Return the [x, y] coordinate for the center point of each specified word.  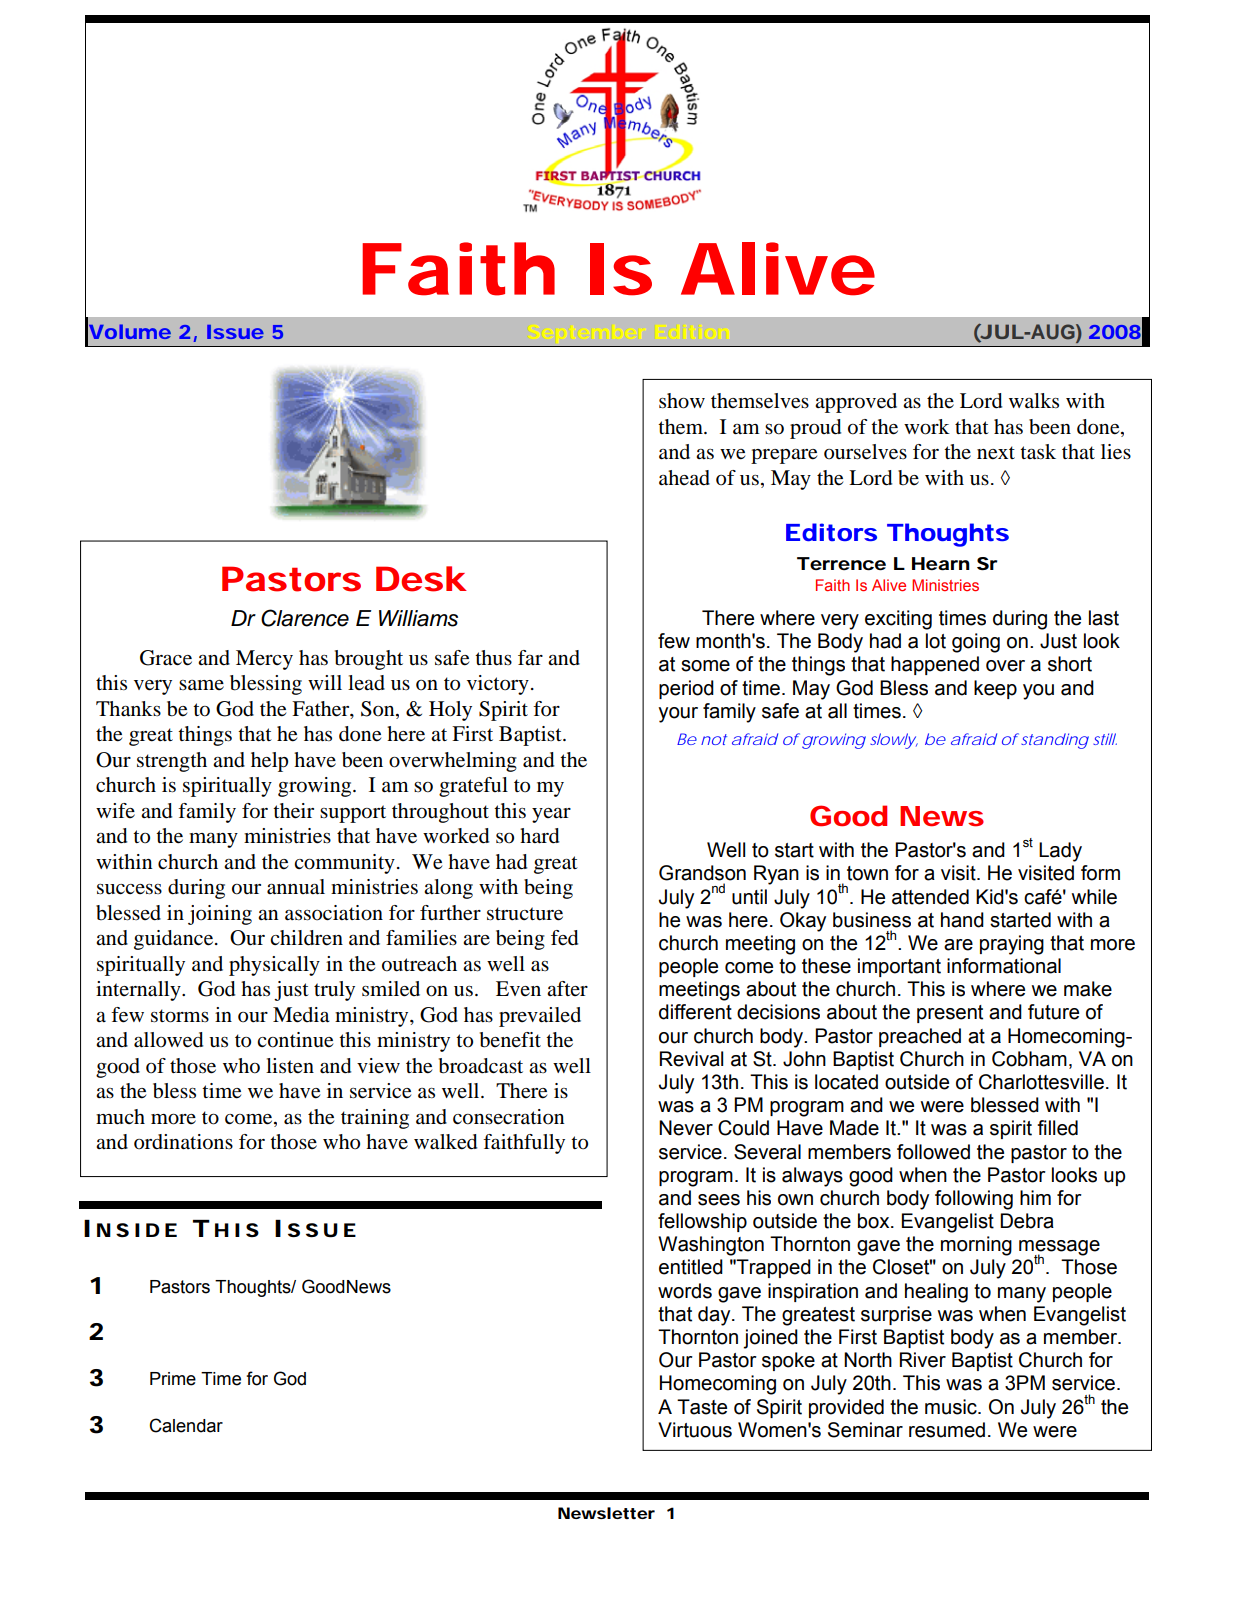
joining [220, 915]
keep [995, 689]
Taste [702, 1407]
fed [564, 938]
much [120, 1117]
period [686, 689]
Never [686, 1128]
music [952, 1407]
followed [933, 1152]
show [682, 401]
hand [962, 920]
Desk [420, 579]
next [996, 453]
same [201, 685]
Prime [173, 1379]
